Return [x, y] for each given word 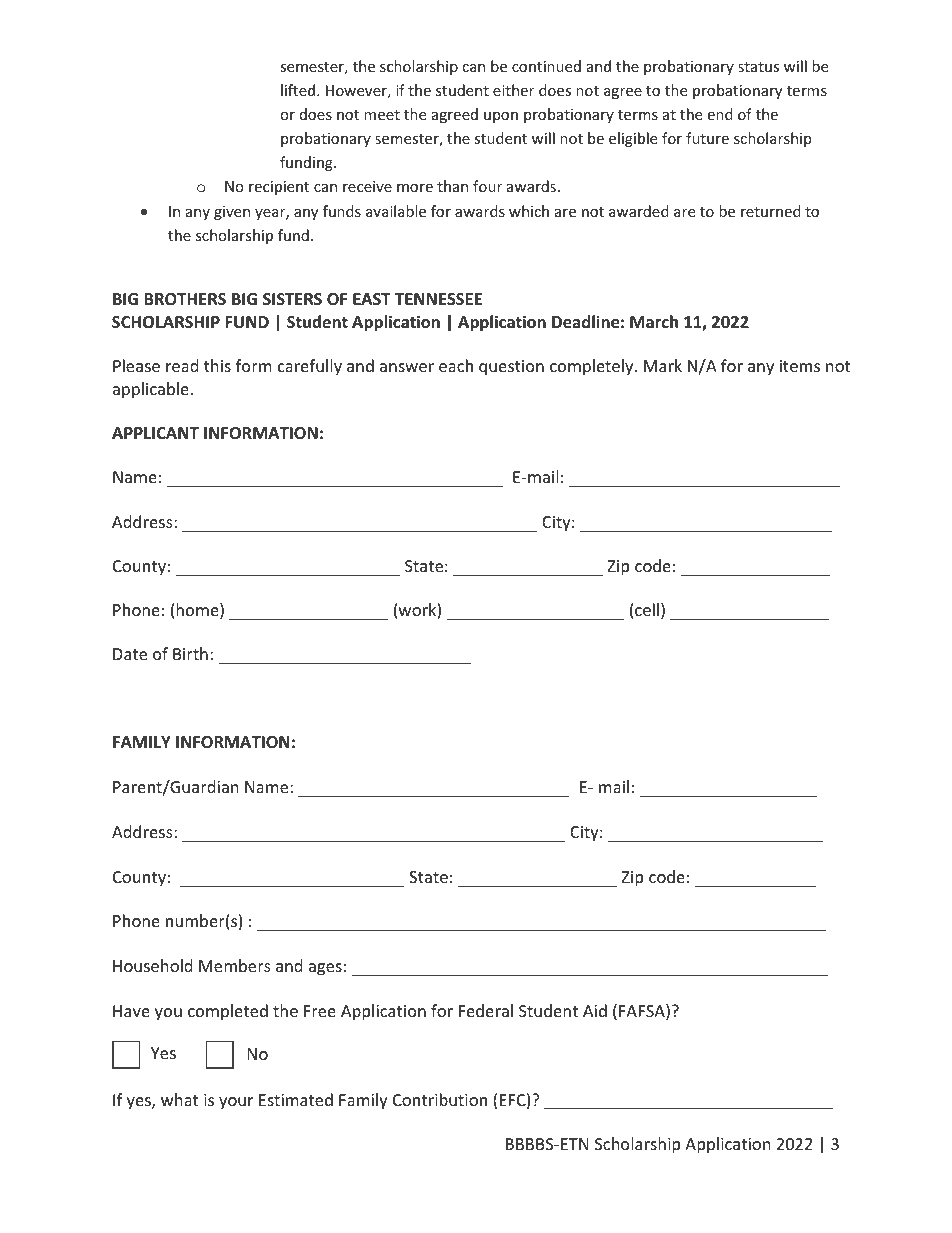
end [720, 114]
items [800, 366]
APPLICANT [155, 433]
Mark [663, 365]
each [456, 365]
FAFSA [643, 1012]
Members [235, 965]
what [179, 1099]
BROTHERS [185, 299]
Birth [190, 653]
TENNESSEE [438, 299]
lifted [299, 90]
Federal [486, 1010]
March [654, 321]
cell [647, 609]
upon [501, 117]
